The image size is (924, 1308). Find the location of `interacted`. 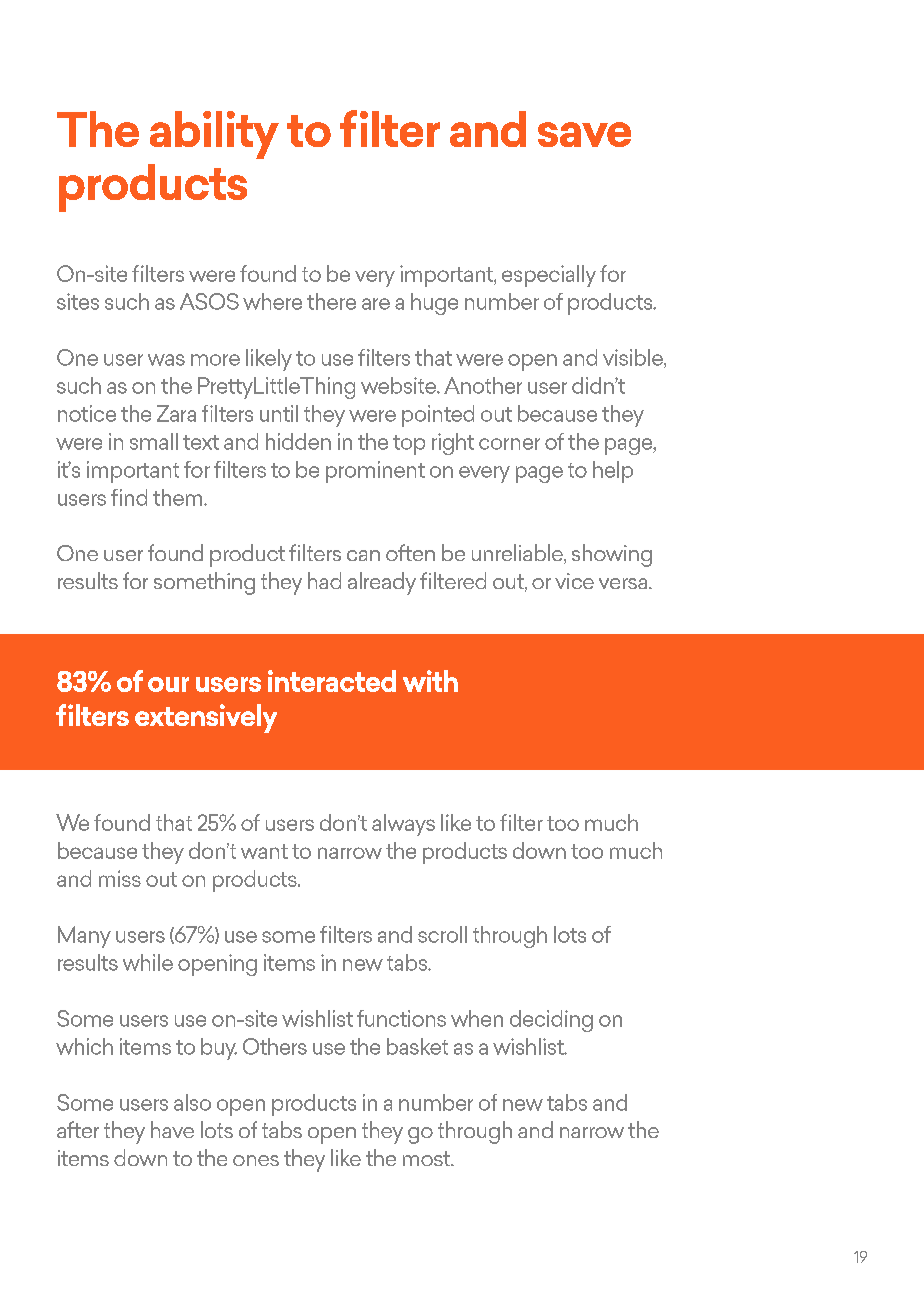

interacted is located at coordinates (332, 681).
